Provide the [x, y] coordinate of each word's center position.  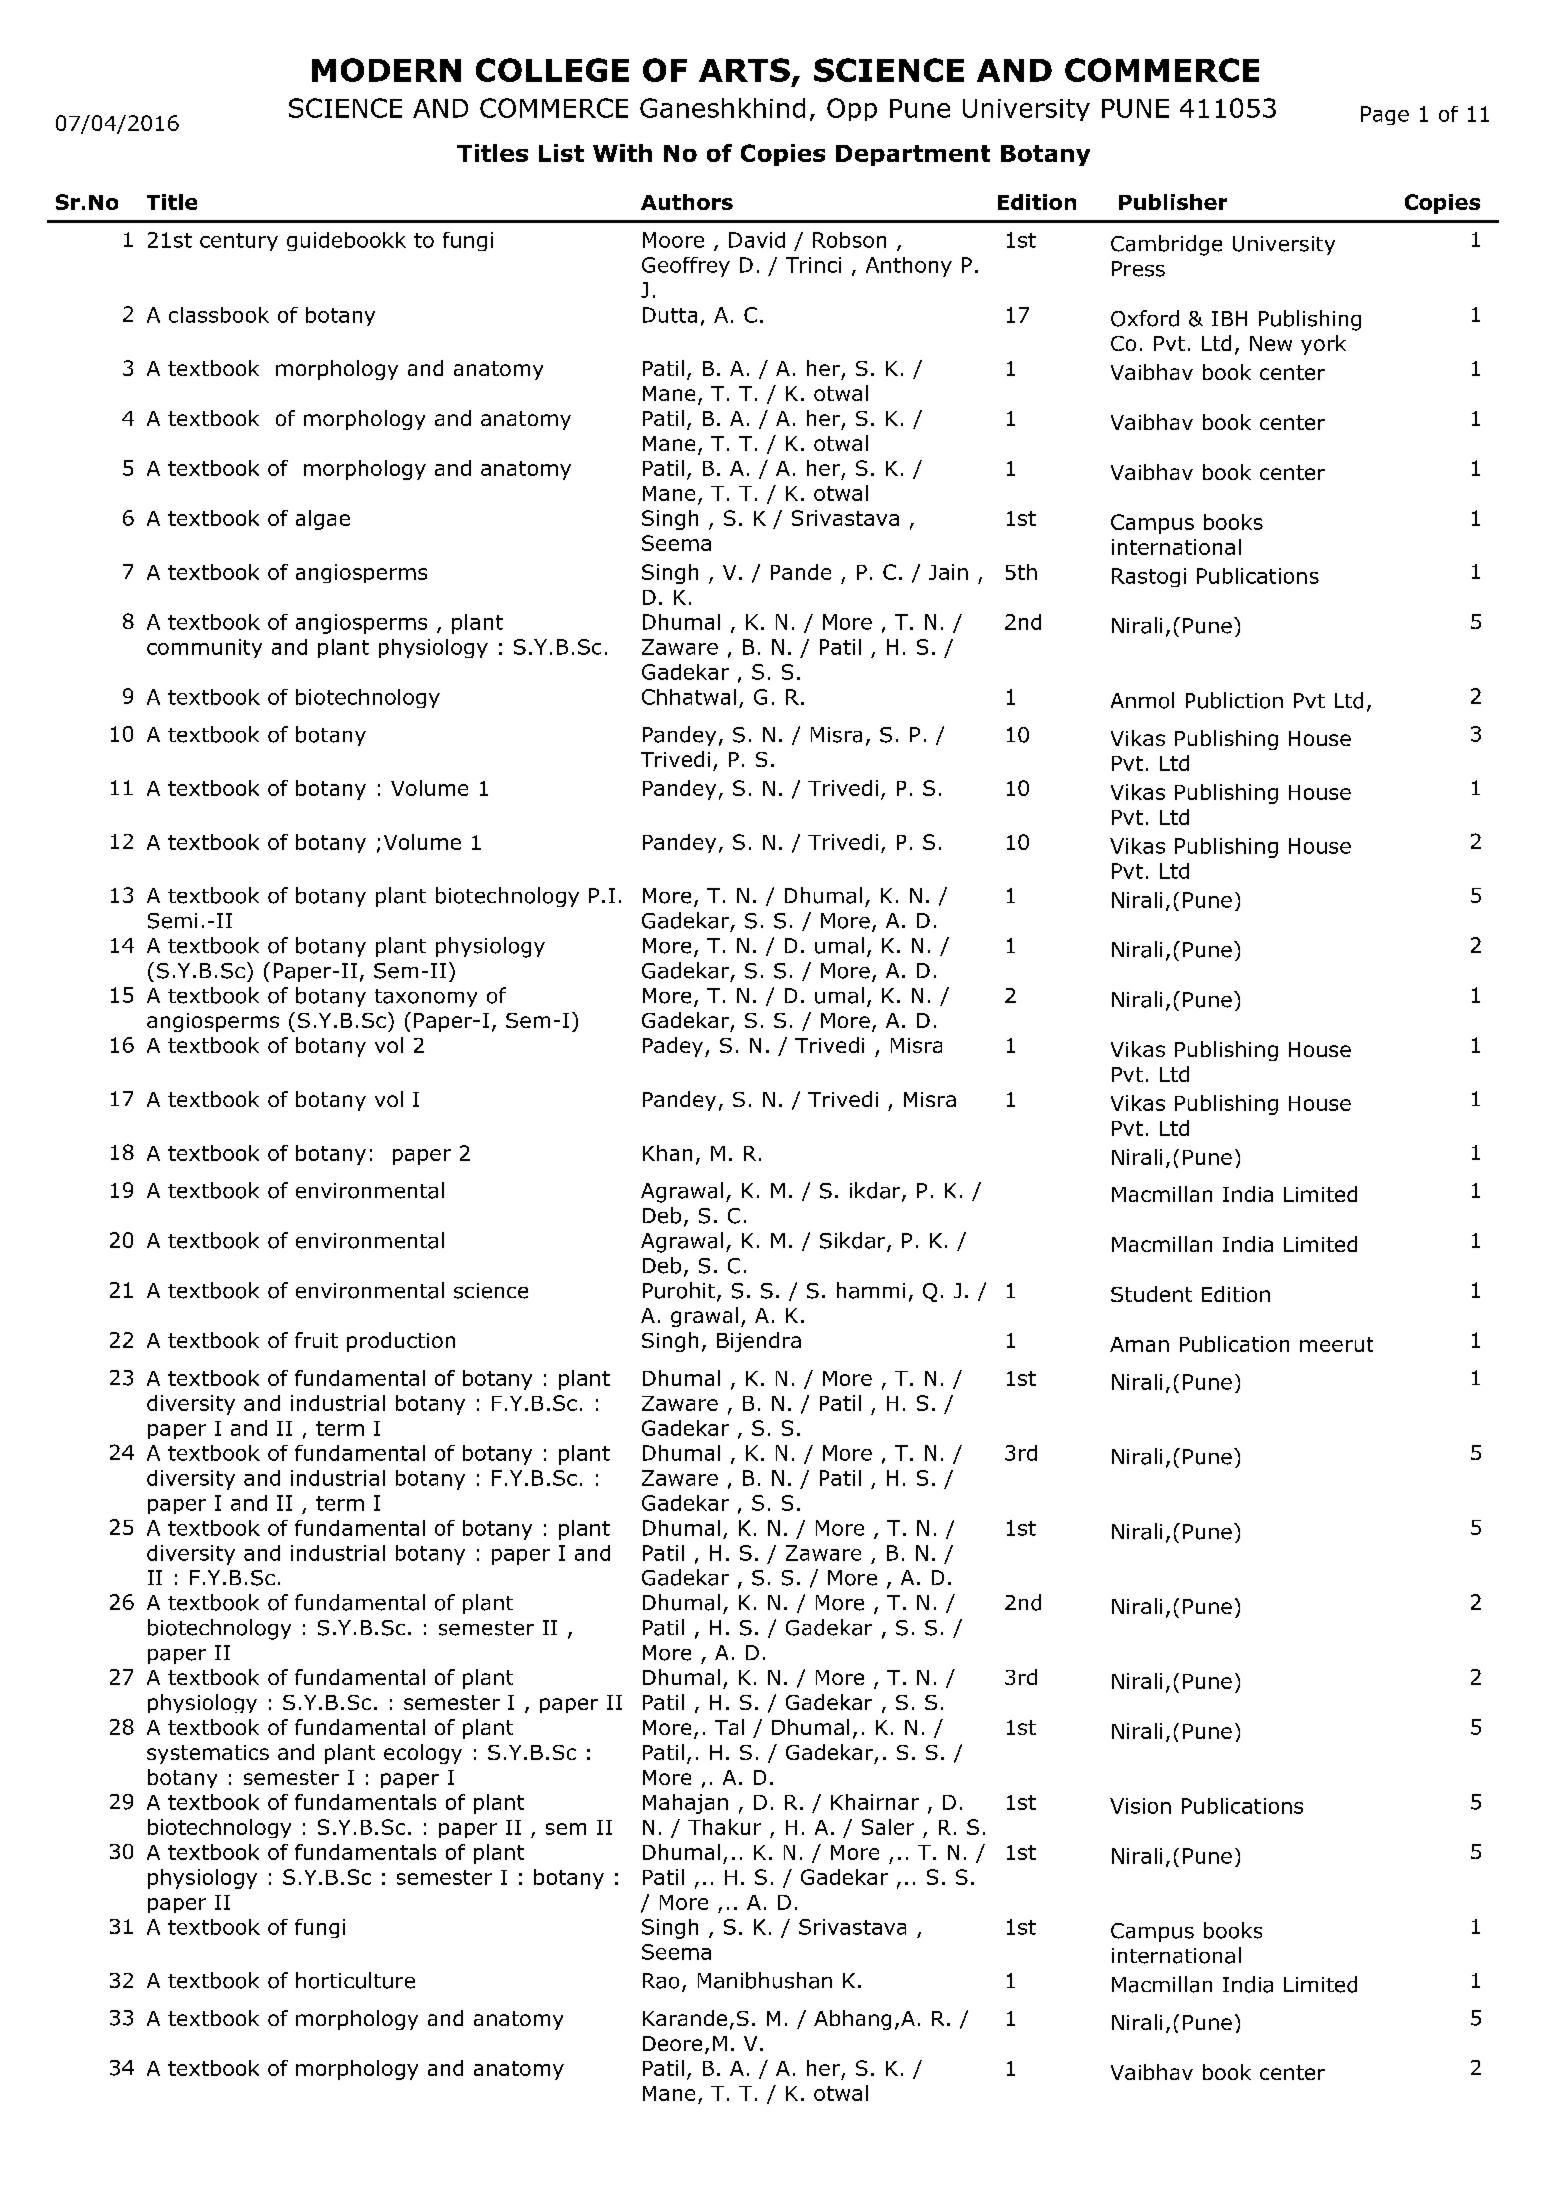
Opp [852, 109]
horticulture [355, 1980]
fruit [316, 1340]
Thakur [724, 1827]
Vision [1140, 1806]
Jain [948, 572]
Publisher [1173, 202]
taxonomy [426, 998]
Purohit [679, 1290]
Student [1151, 1294]
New [1271, 343]
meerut [1336, 1344]
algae [323, 520]
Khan [667, 1153]
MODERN [386, 70]
